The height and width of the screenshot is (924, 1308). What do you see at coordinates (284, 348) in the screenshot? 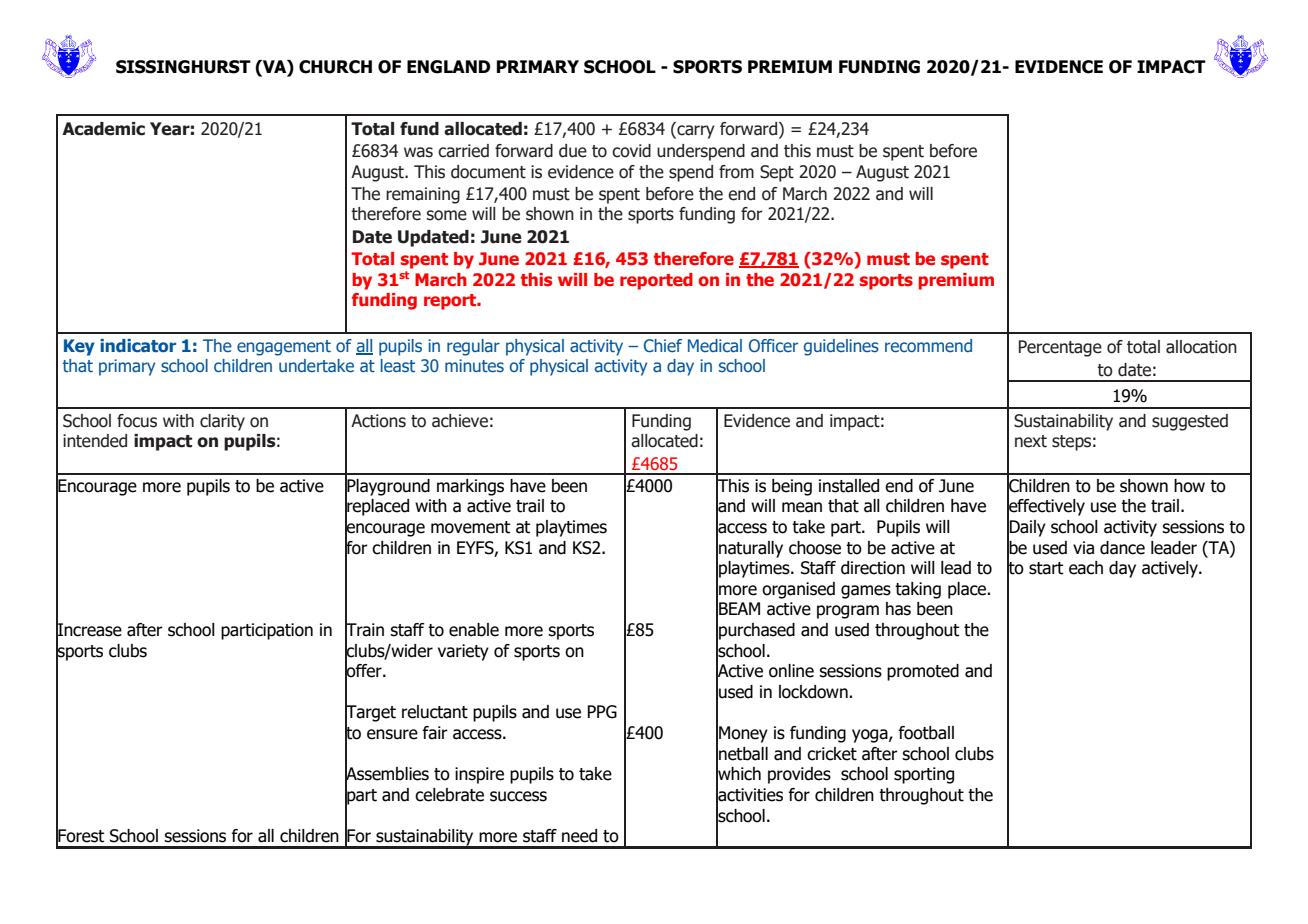
I see `engagement` at bounding box center [284, 348].
